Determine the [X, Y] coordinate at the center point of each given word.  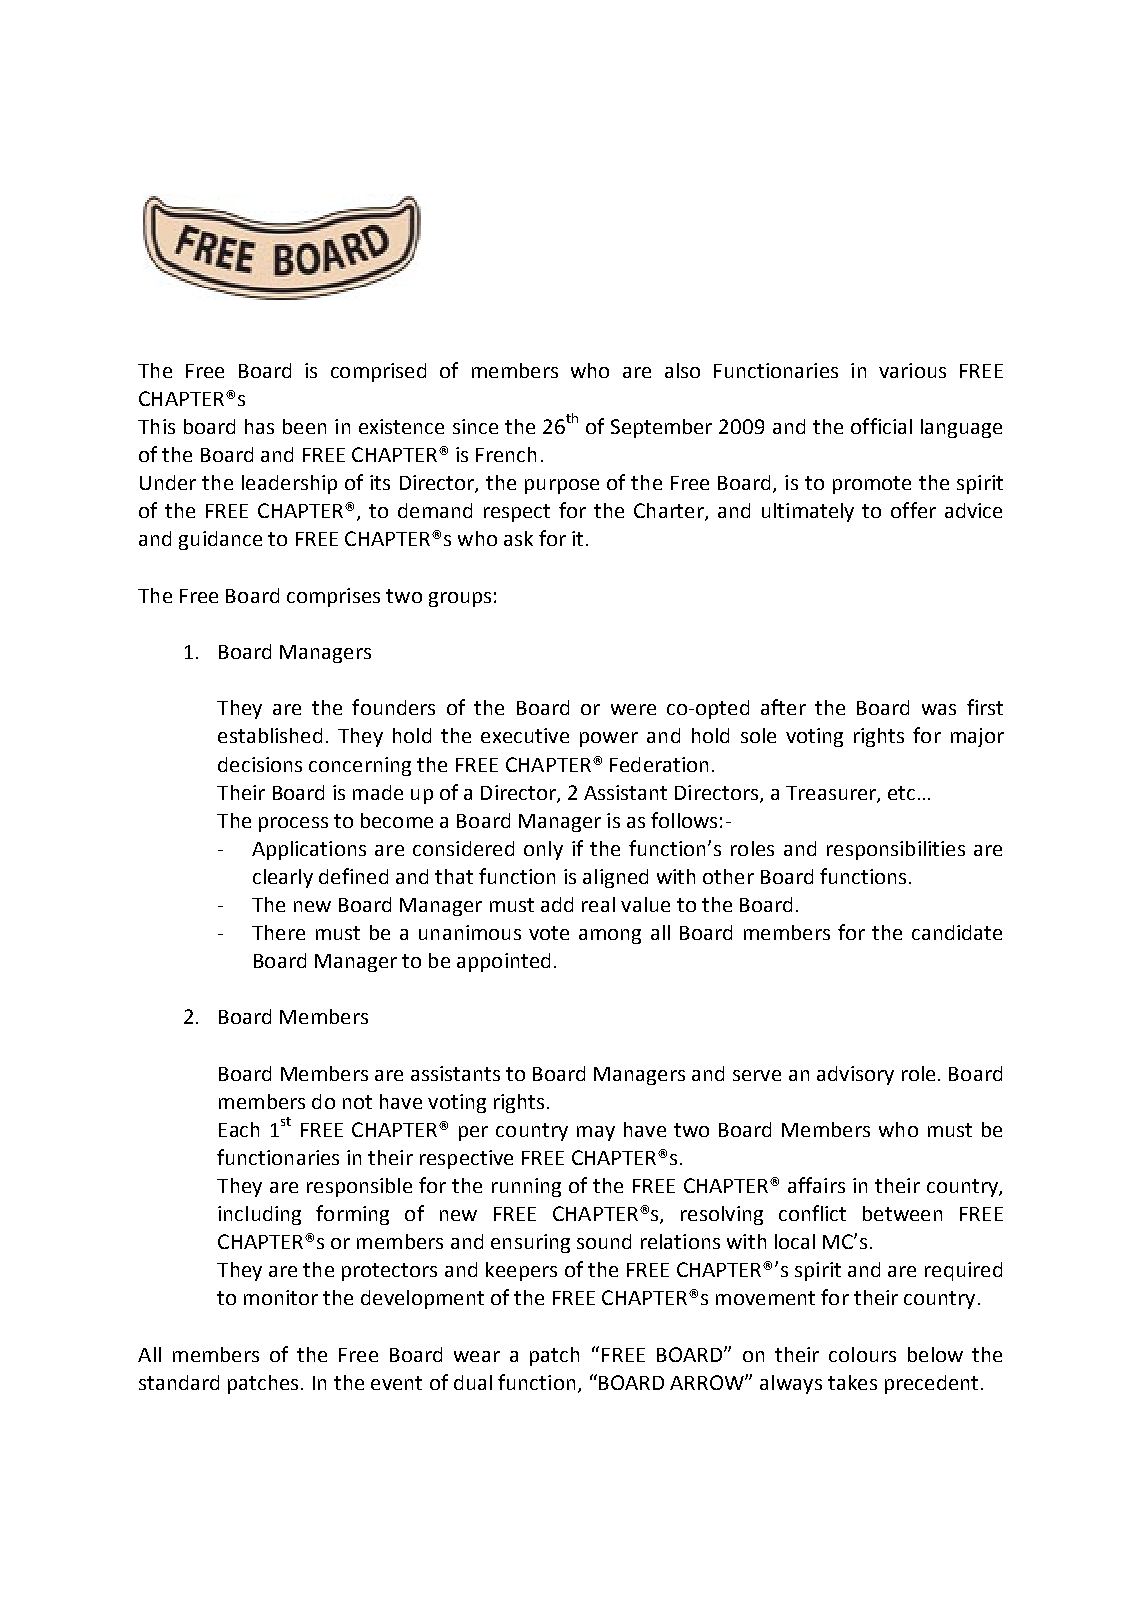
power [609, 739]
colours [862, 1354]
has [259, 426]
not [357, 1102]
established [270, 735]
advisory [855, 1075]
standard [179, 1382]
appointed [503, 962]
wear [477, 1356]
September [661, 428]
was [939, 709]
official [881, 426]
